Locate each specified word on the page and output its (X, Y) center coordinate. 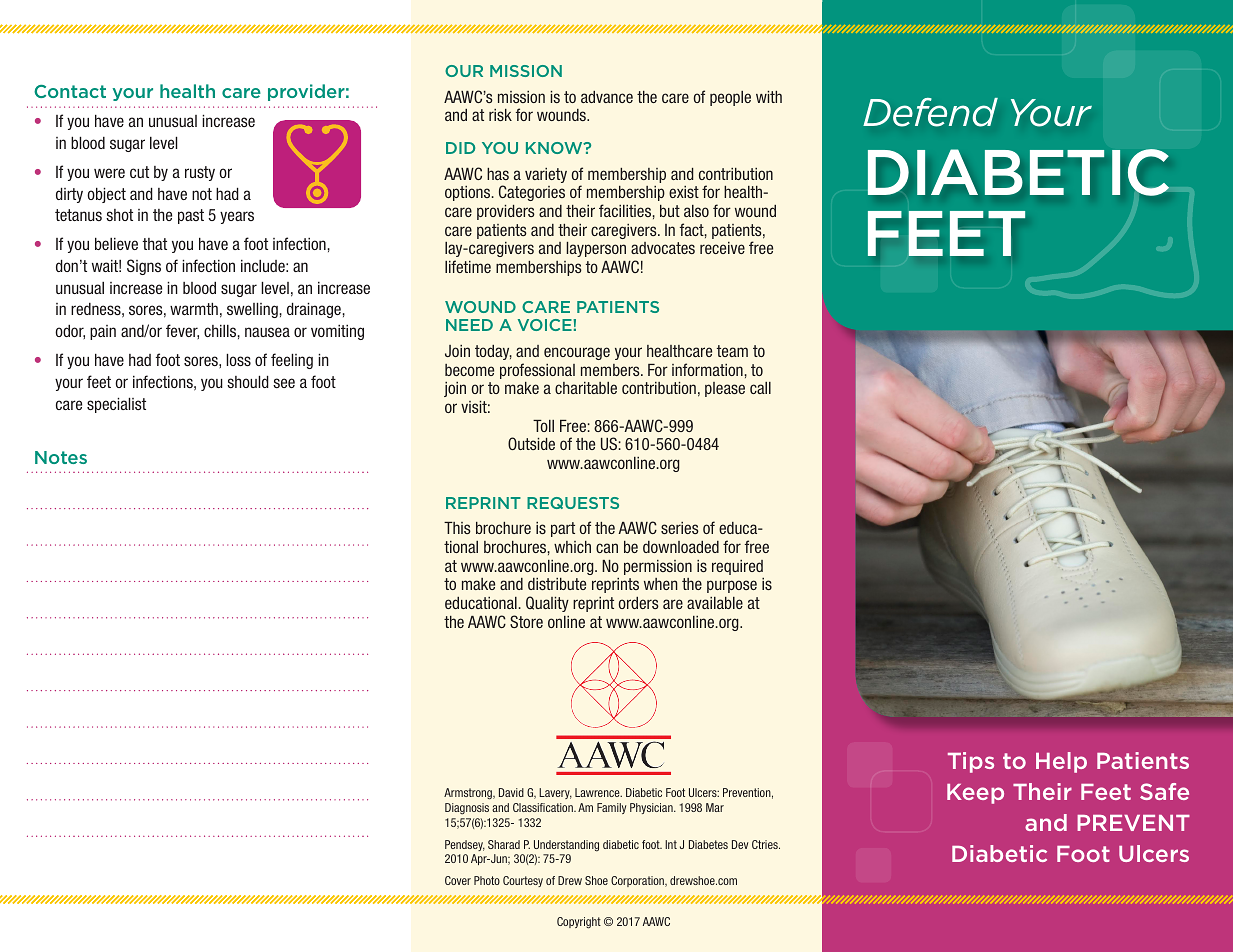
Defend (930, 112)
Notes (61, 457)
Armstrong (469, 794)
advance (607, 97)
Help (1061, 762)
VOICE (546, 325)
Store (526, 621)
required (737, 567)
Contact (70, 91)
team (732, 351)
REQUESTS (573, 503)
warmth (194, 309)
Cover (458, 880)
